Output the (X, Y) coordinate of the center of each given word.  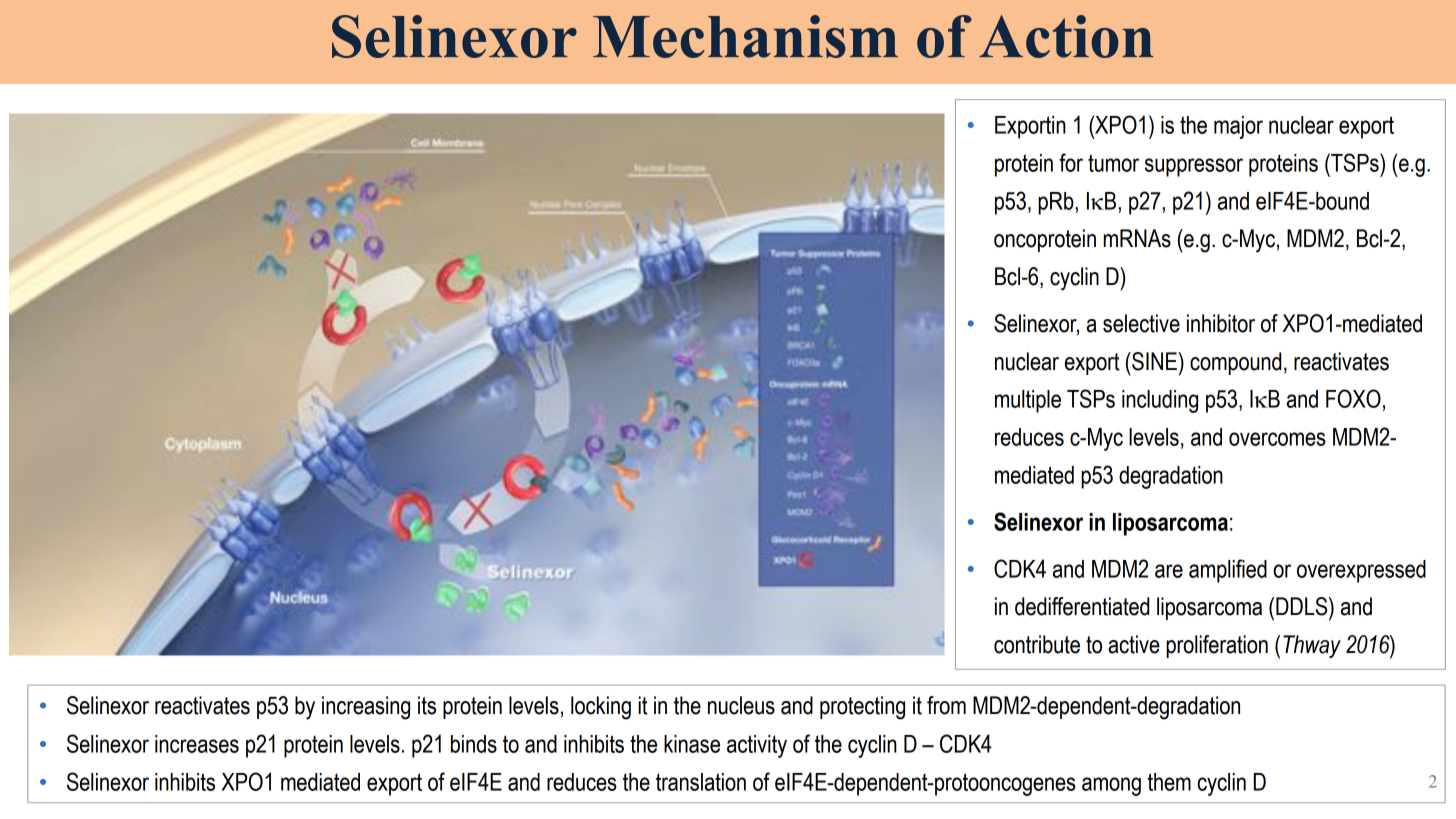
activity (757, 746)
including (1160, 401)
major (1238, 127)
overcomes (1277, 439)
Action (1066, 36)
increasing (366, 708)
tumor (1113, 163)
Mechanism (745, 36)
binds (474, 744)
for (1071, 162)
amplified (1228, 571)
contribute (1037, 644)
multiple (1028, 401)
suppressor (1194, 167)
